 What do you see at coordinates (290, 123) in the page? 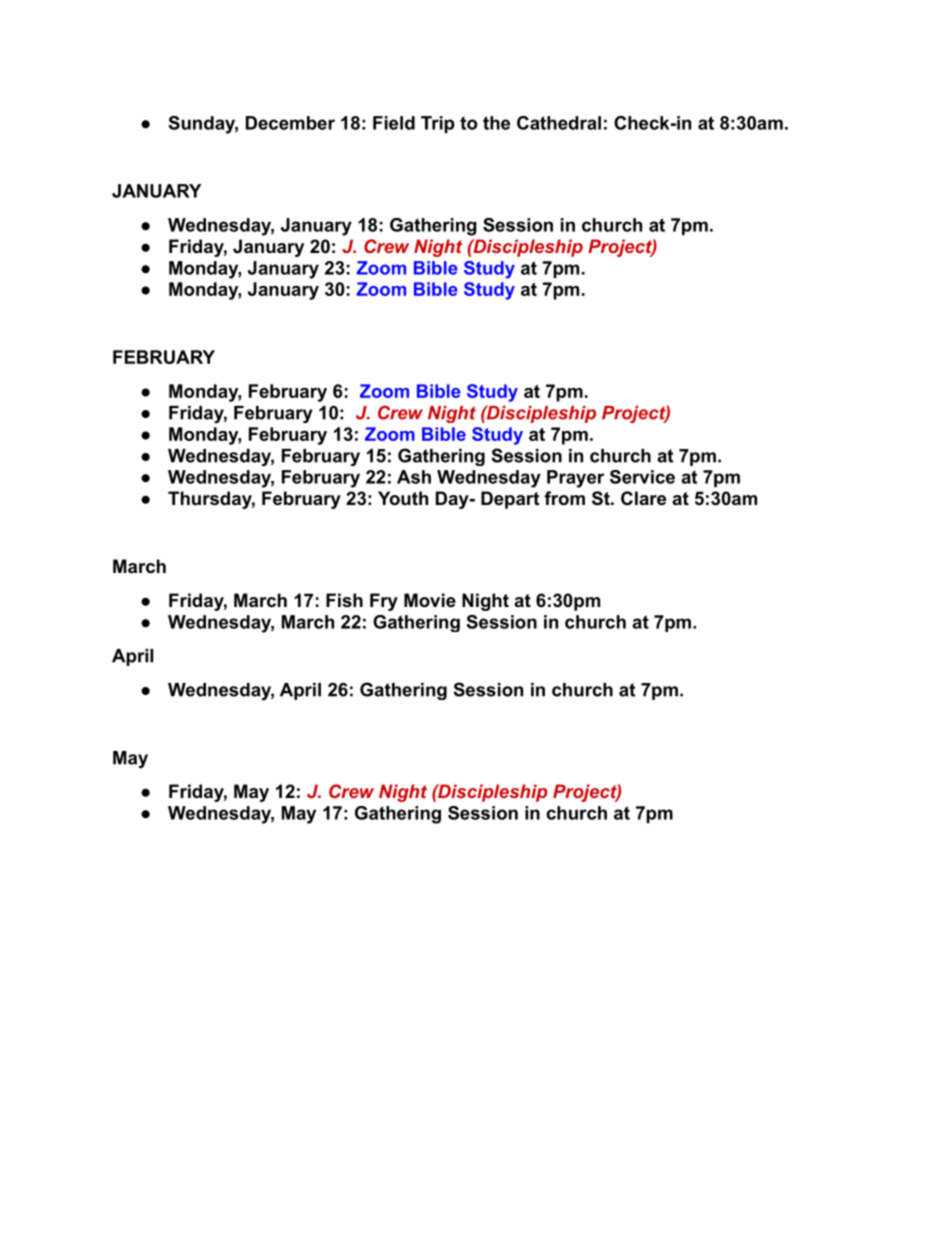
I see `December` at bounding box center [290, 123].
